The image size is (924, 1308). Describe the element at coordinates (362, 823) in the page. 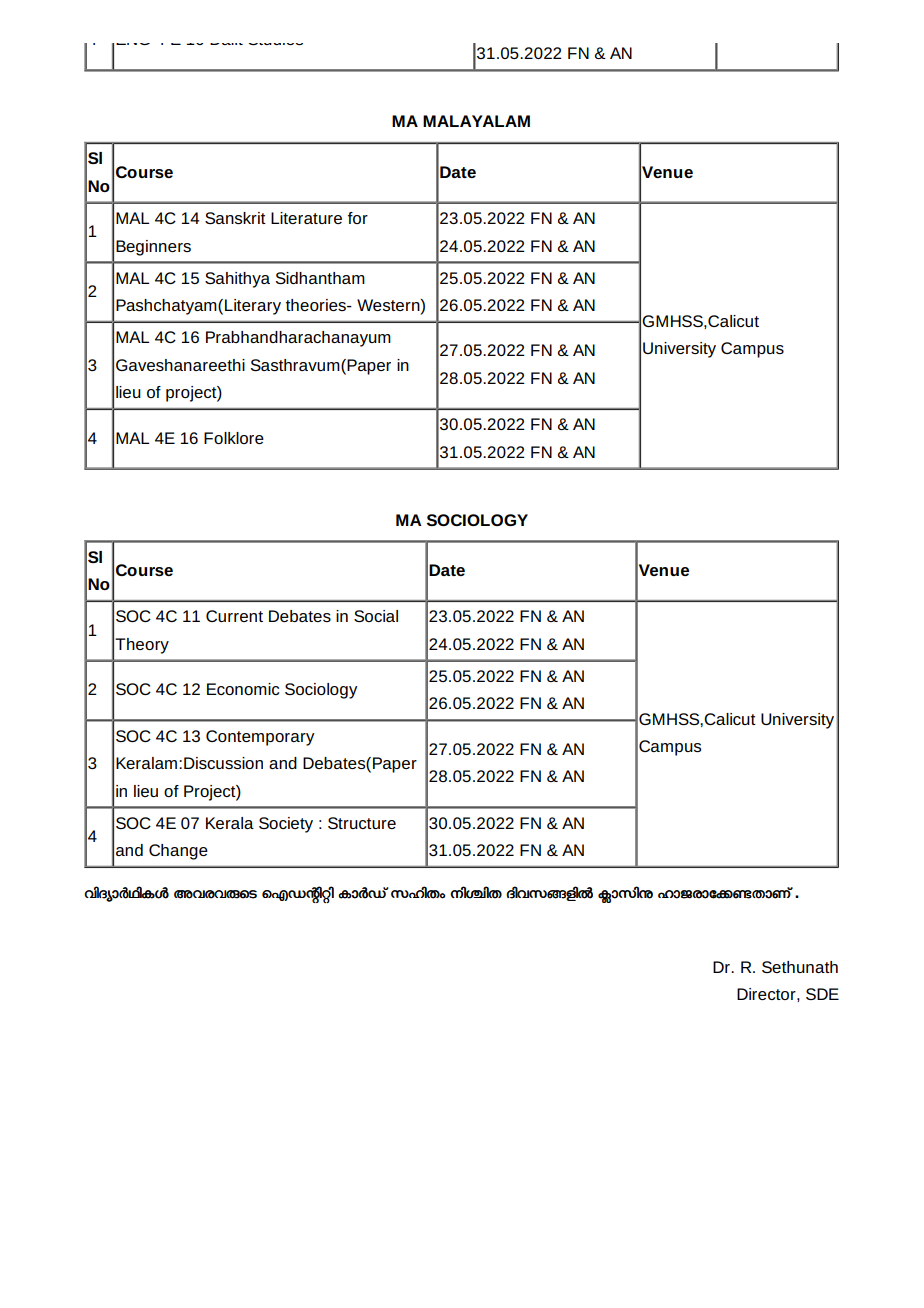

I see `Structure` at that location.
